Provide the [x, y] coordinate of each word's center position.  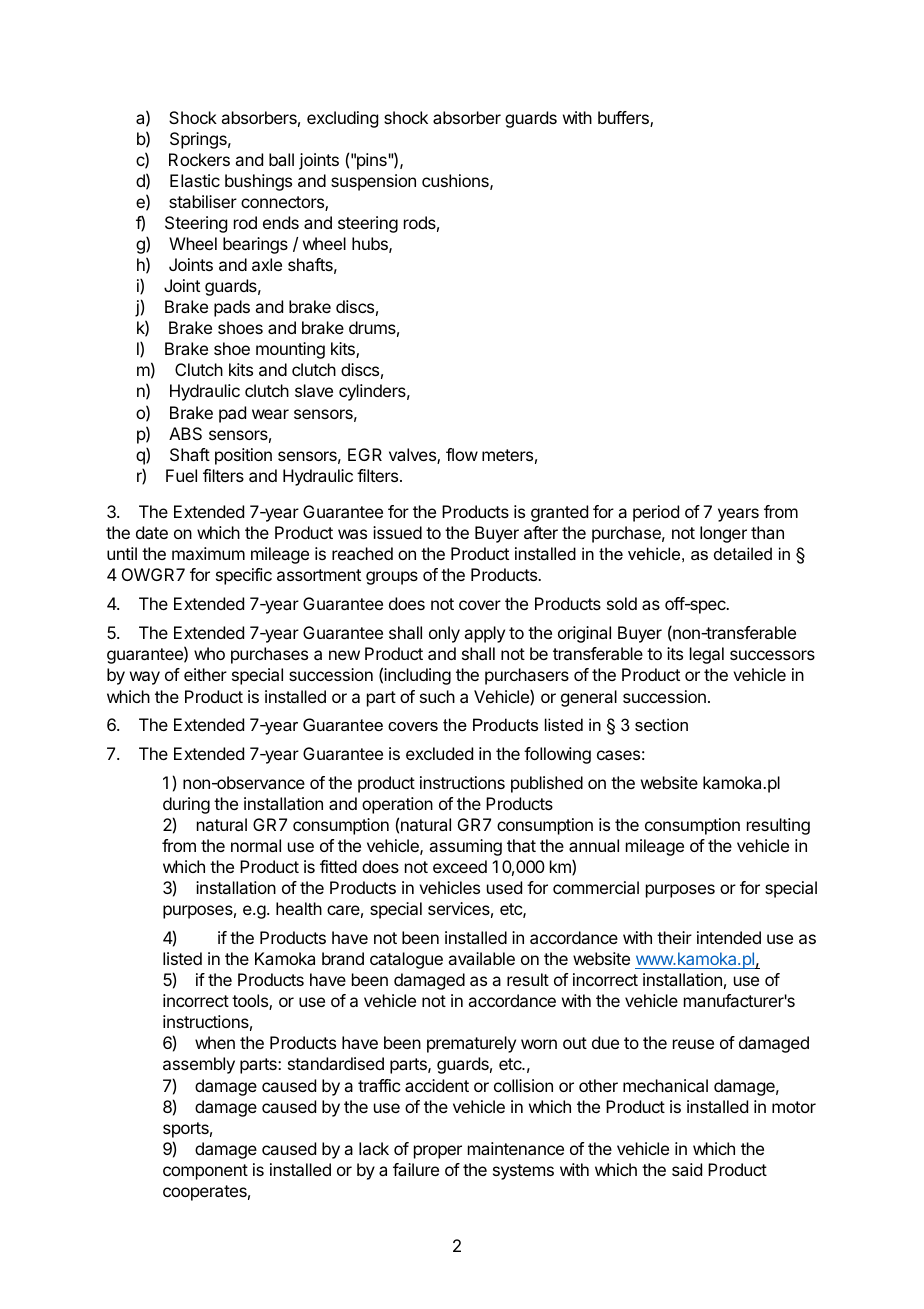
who [209, 653]
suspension [373, 182]
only [444, 634]
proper [438, 1152]
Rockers [199, 159]
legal [707, 655]
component [205, 1172]
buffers [624, 119]
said [687, 1169]
